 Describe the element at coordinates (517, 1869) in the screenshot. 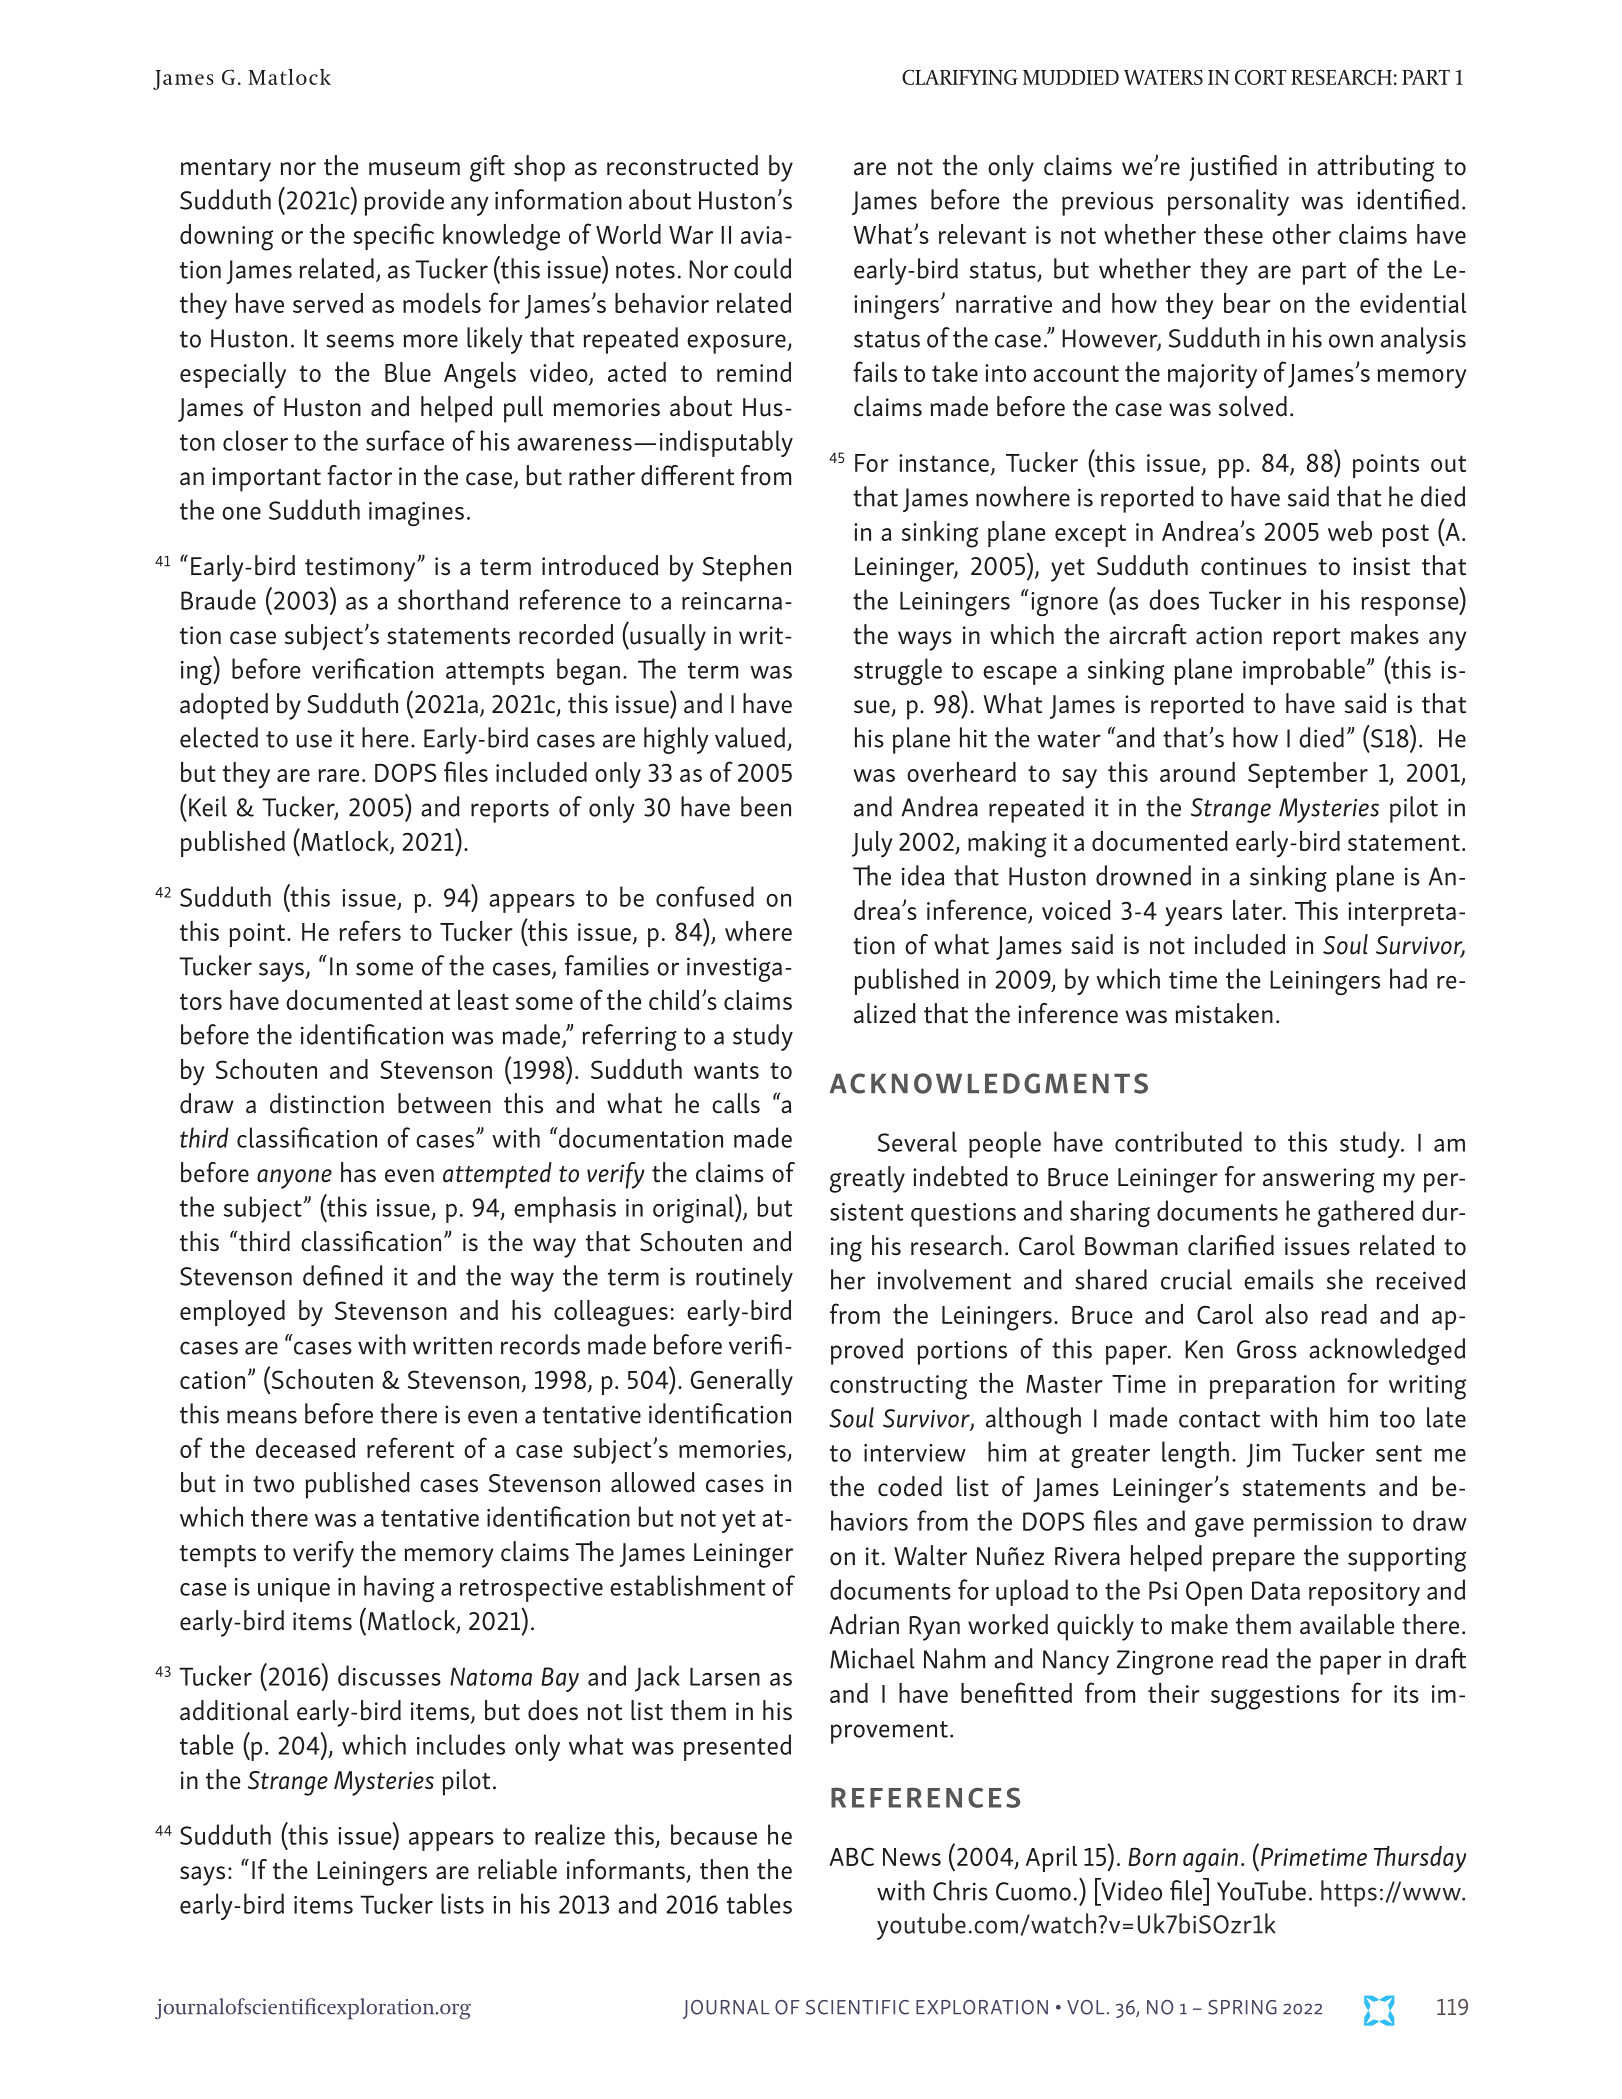

I see `reliable` at that location.
